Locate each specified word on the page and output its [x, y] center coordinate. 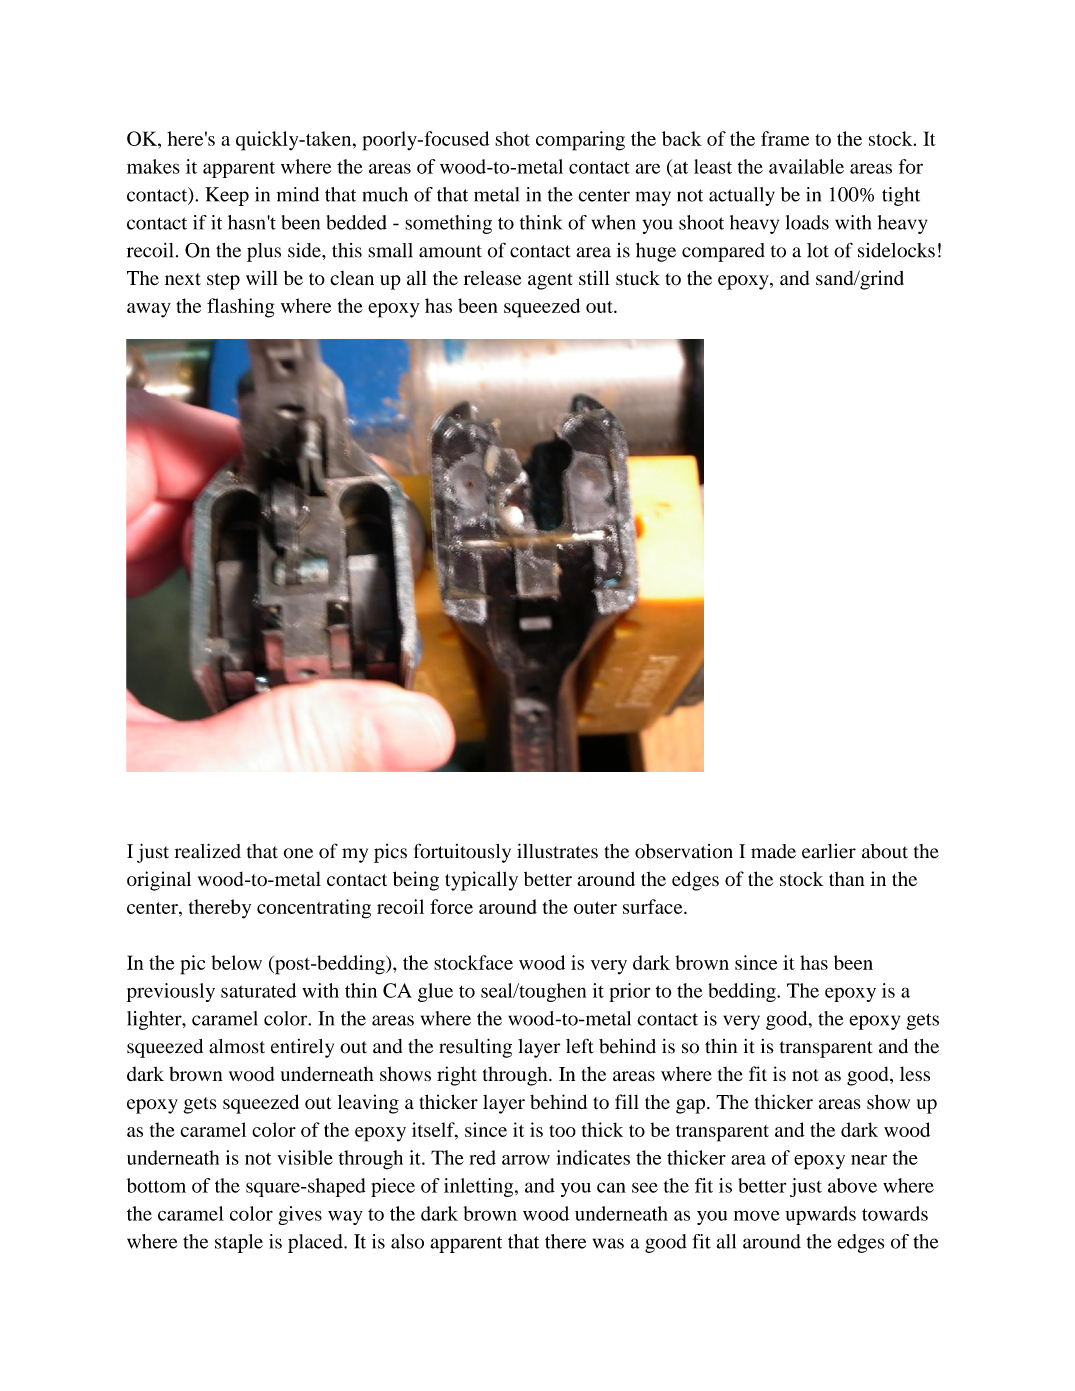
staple [239, 1243]
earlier [829, 851]
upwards [821, 1215]
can [611, 1187]
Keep [227, 196]
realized [208, 851]
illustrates [557, 851]
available [806, 166]
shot [512, 138]
